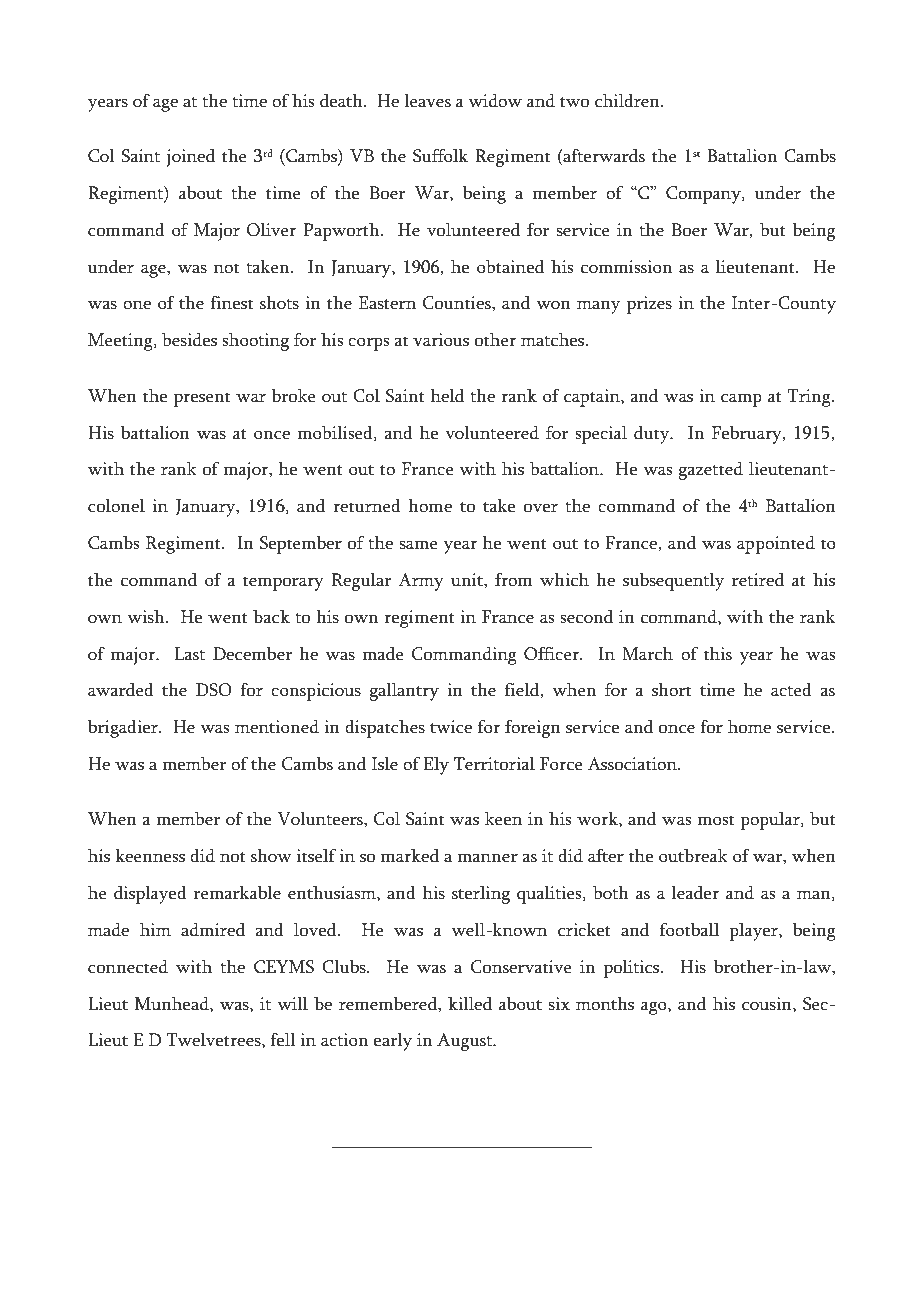 This screenshot has height=1308, width=924. I want to click on Company, so click(704, 195).
